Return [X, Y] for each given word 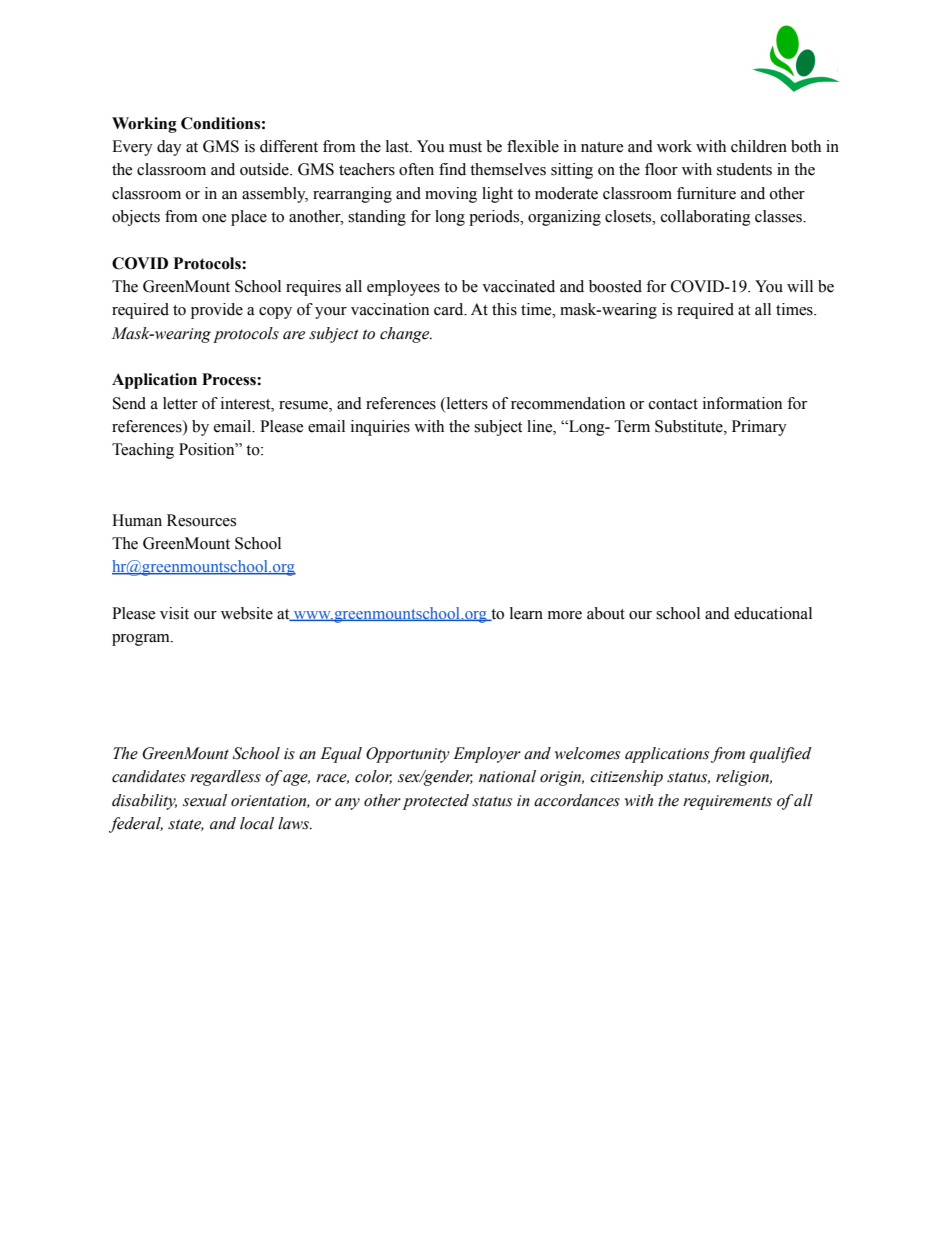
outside [265, 169]
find [452, 169]
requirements [727, 802]
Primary [759, 428]
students [744, 169]
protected [436, 802]
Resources [201, 520]
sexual [205, 800]
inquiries [380, 428]
